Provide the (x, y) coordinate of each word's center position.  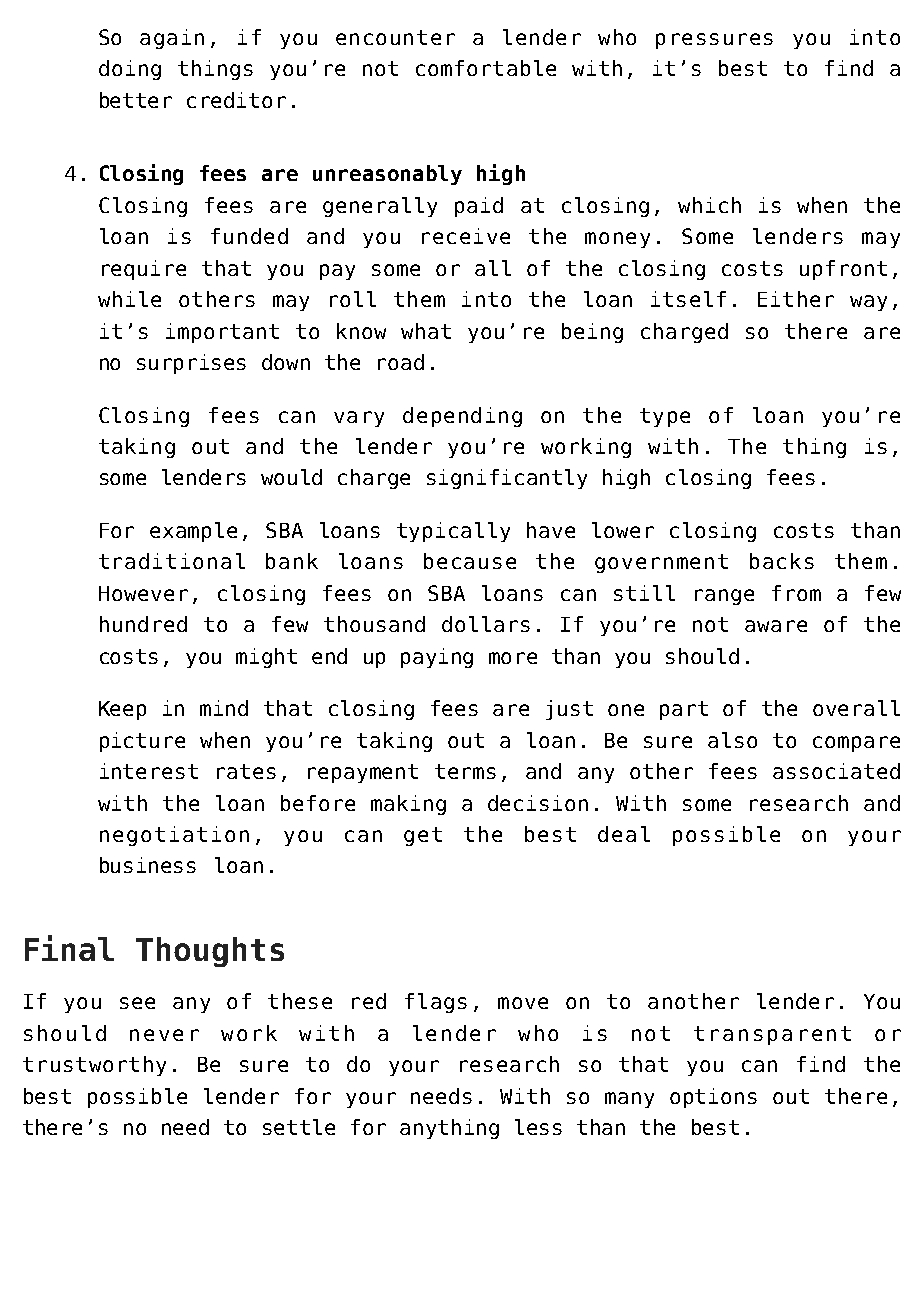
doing (130, 70)
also (732, 740)
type (665, 417)
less (538, 1127)
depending (462, 417)
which (709, 205)
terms (465, 771)
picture (142, 742)
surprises (191, 364)
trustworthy (94, 1066)
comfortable (486, 68)
